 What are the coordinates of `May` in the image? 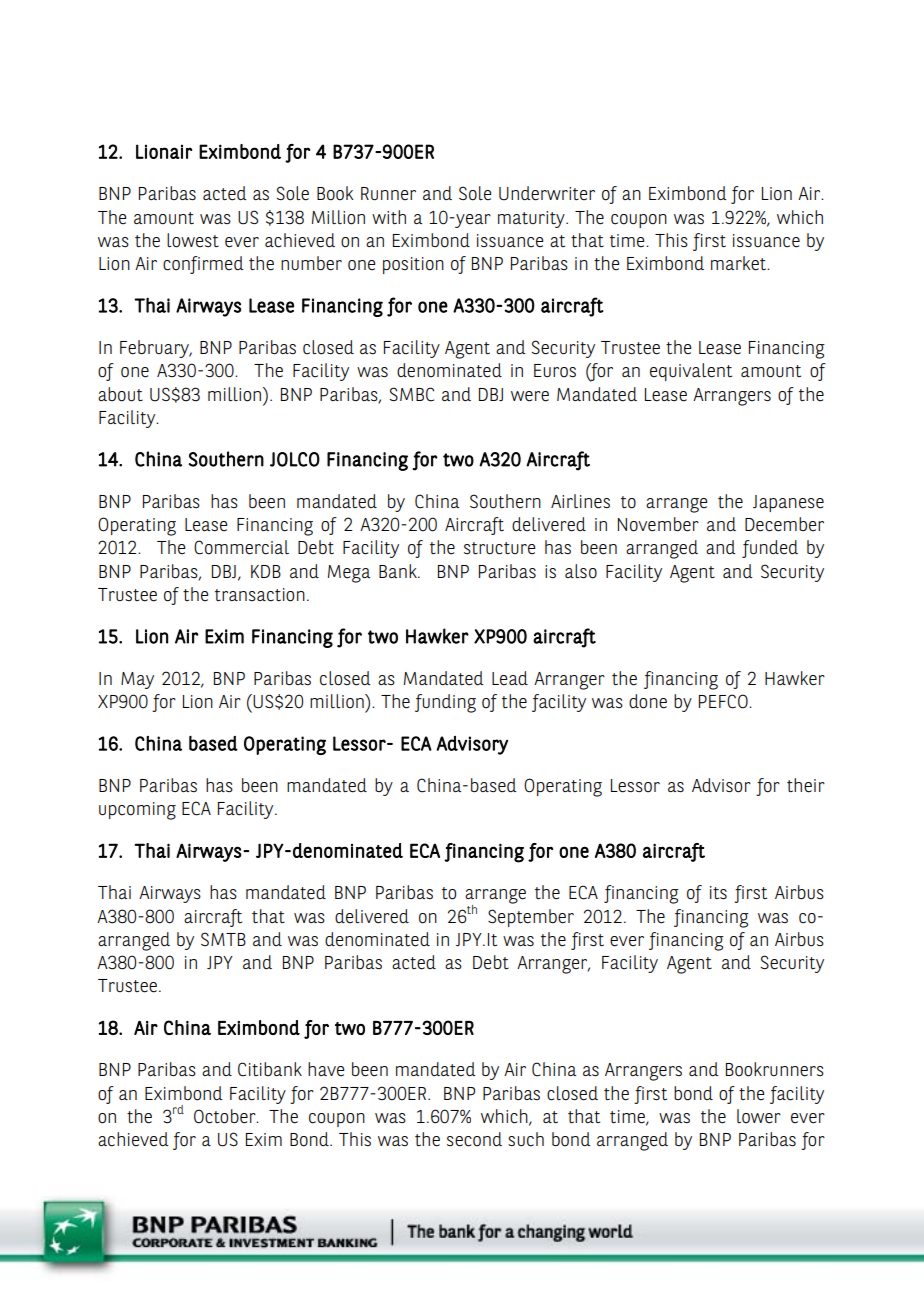 It's located at (137, 680).
